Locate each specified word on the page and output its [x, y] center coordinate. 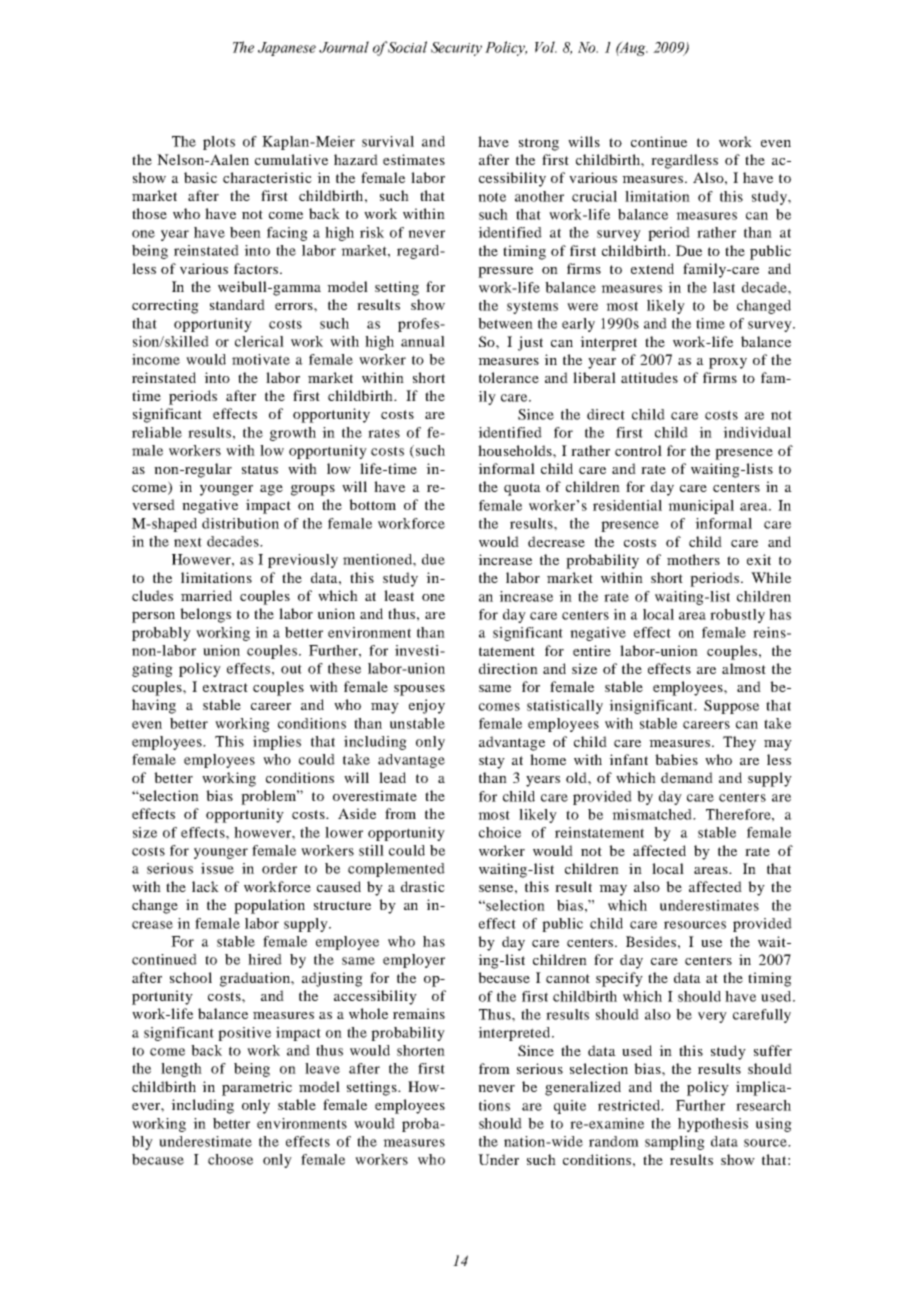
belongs [205, 615]
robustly [737, 616]
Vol [546, 47]
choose [230, 1159]
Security [456, 49]
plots [219, 143]
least [399, 595]
